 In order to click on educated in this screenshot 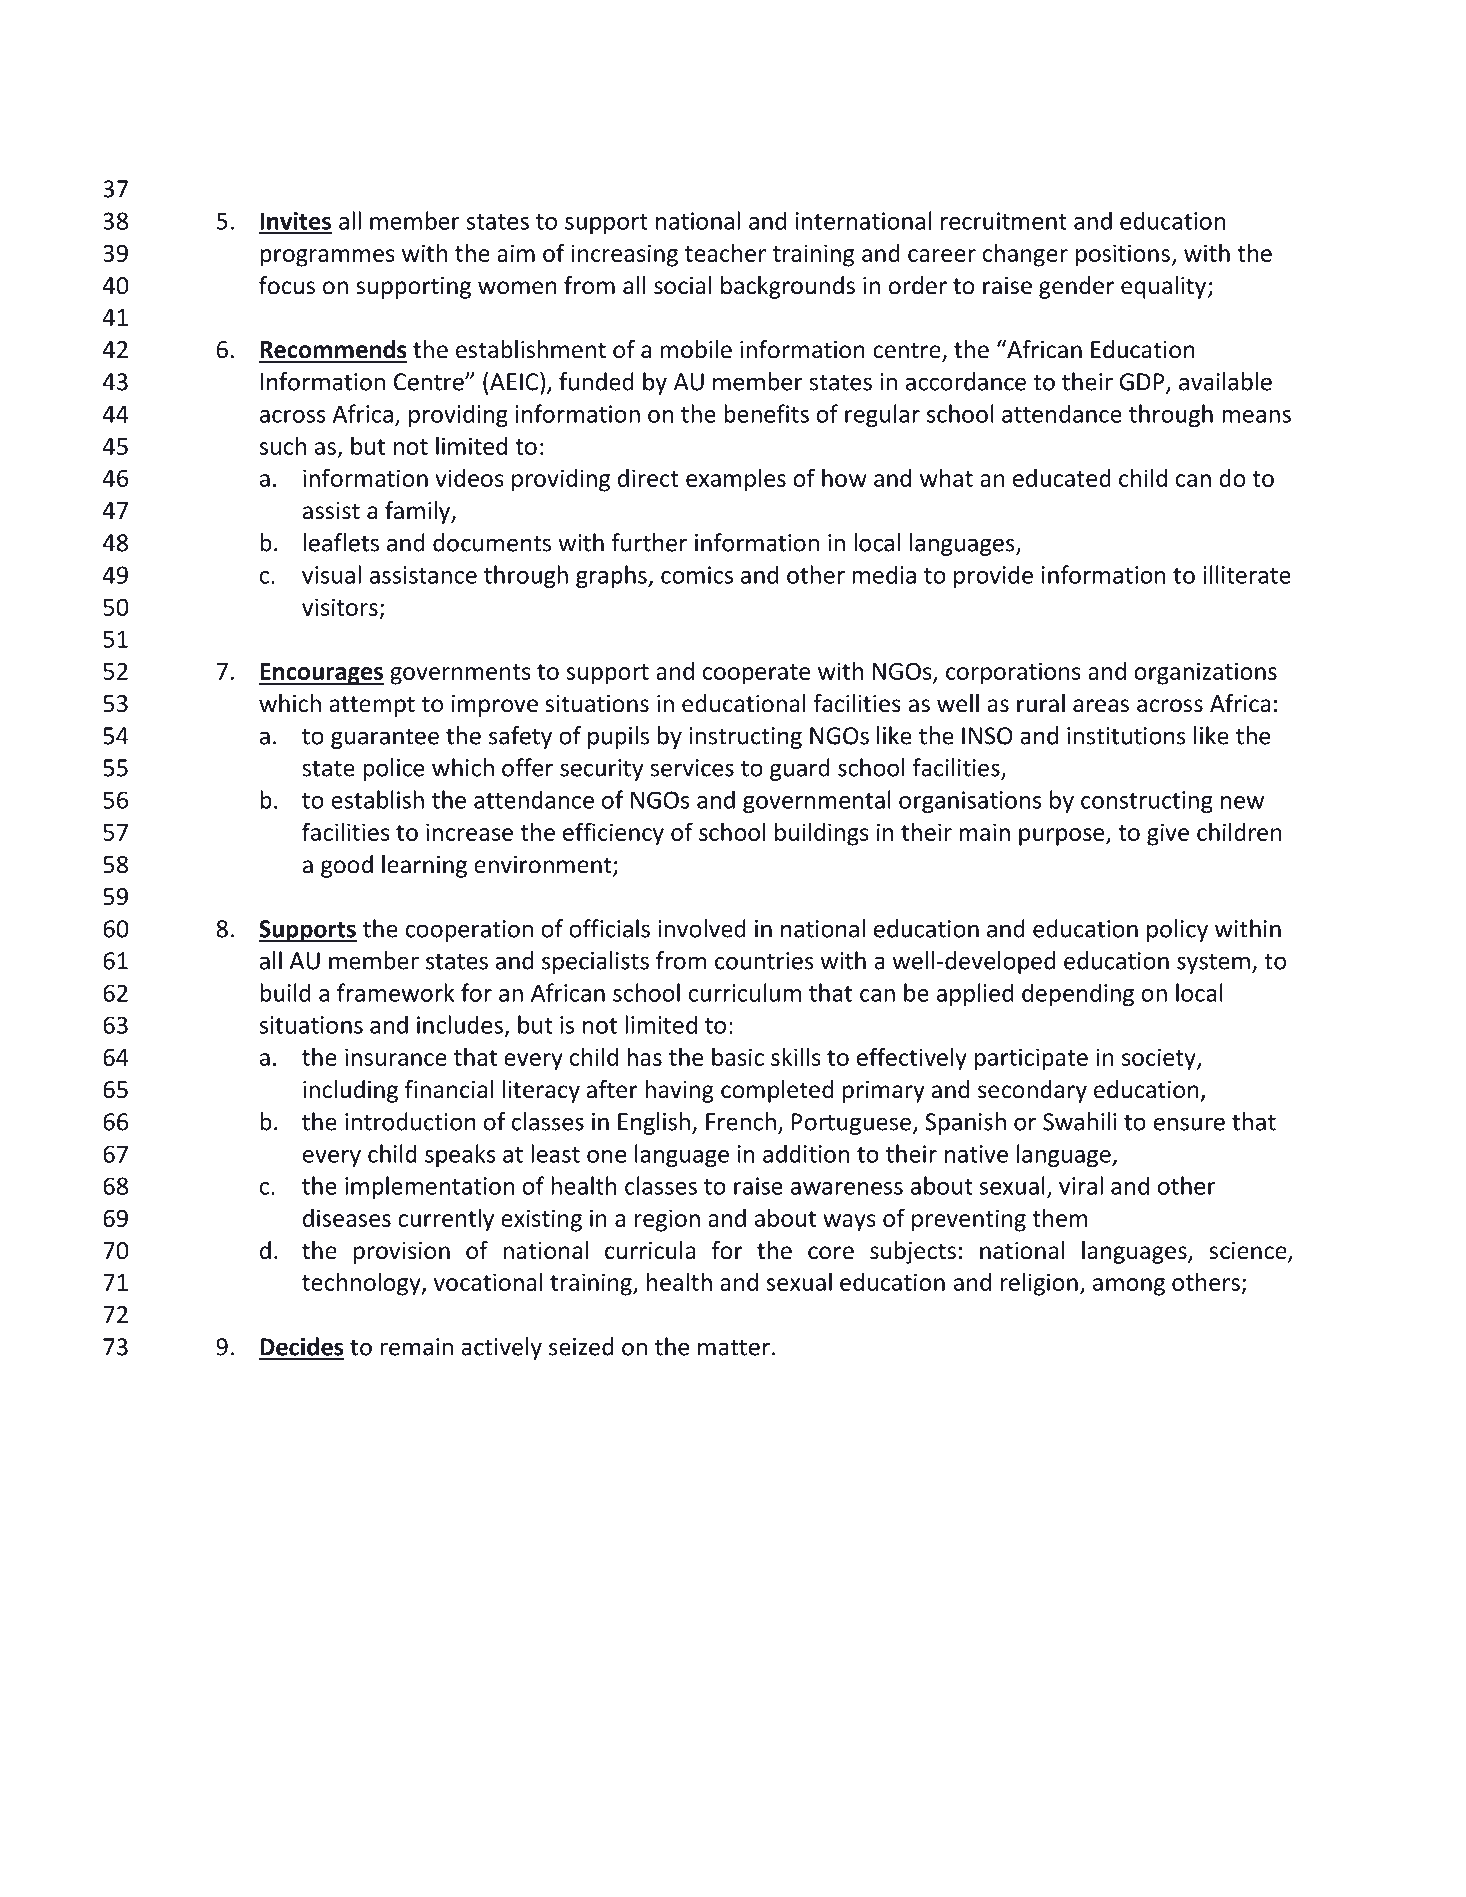, I will do `click(1062, 478)`.
